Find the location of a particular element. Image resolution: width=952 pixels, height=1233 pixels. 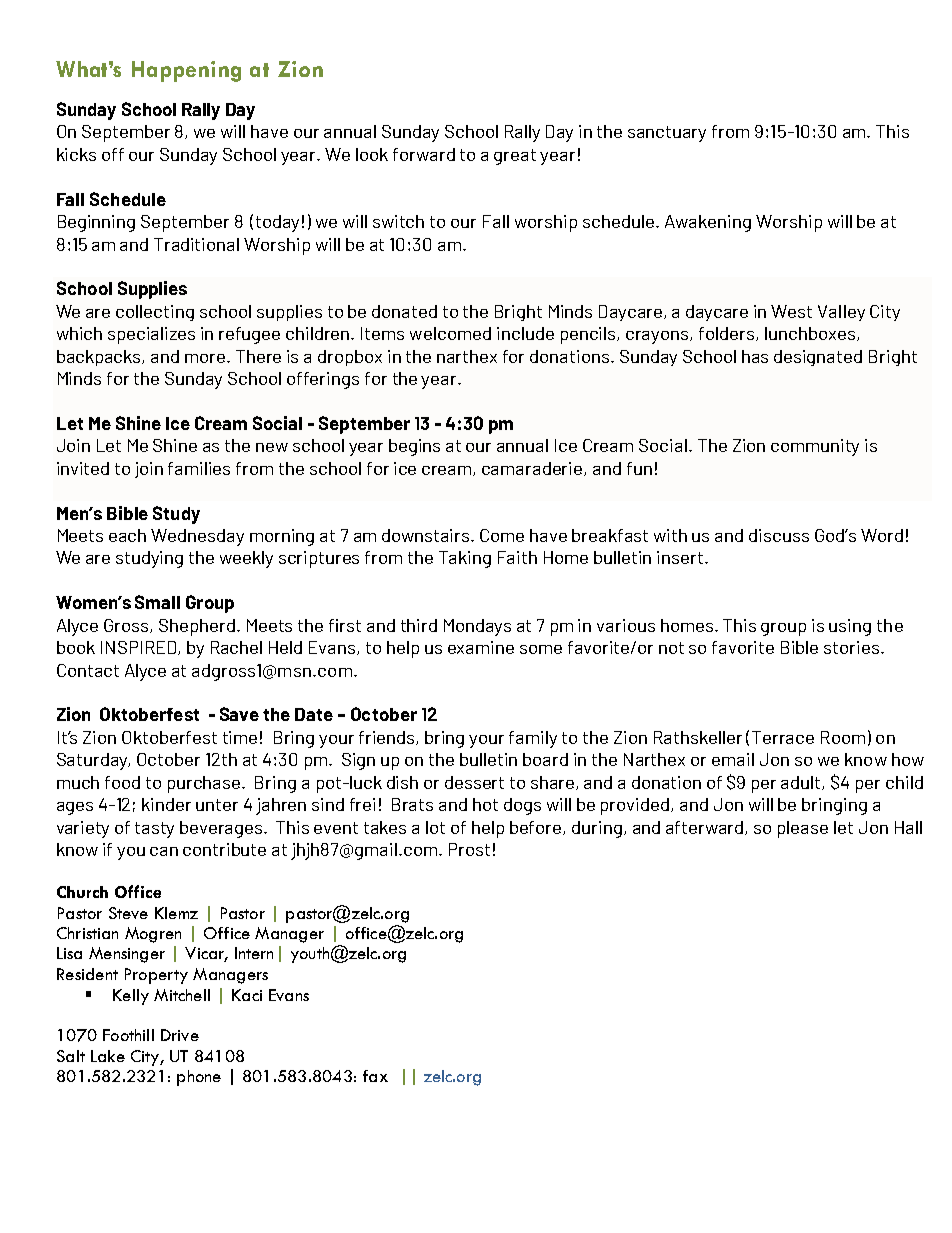

Happening is located at coordinates (186, 71).
